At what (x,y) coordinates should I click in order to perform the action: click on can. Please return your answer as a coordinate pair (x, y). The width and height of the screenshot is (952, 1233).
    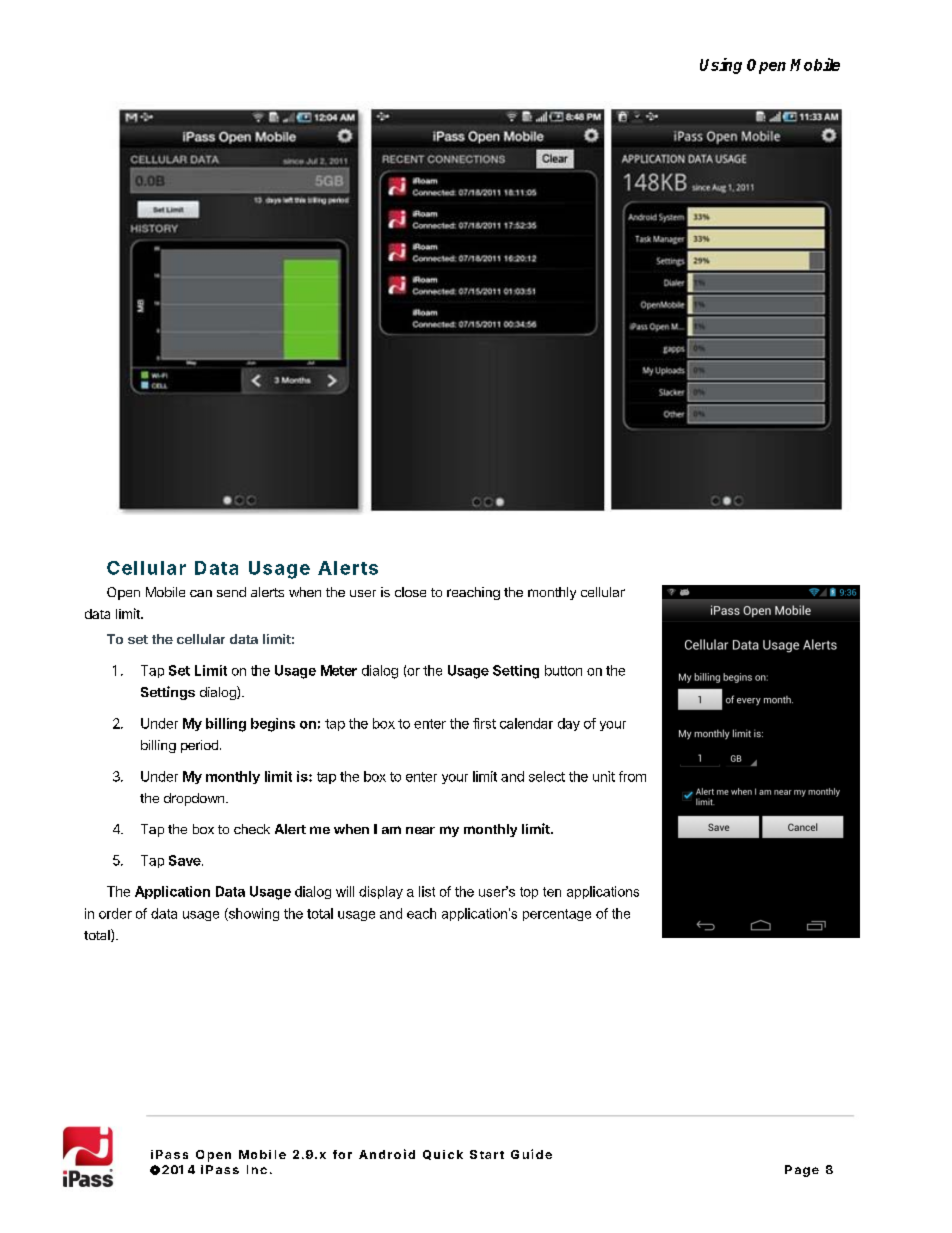
    Looking at the image, I should click on (201, 593).
